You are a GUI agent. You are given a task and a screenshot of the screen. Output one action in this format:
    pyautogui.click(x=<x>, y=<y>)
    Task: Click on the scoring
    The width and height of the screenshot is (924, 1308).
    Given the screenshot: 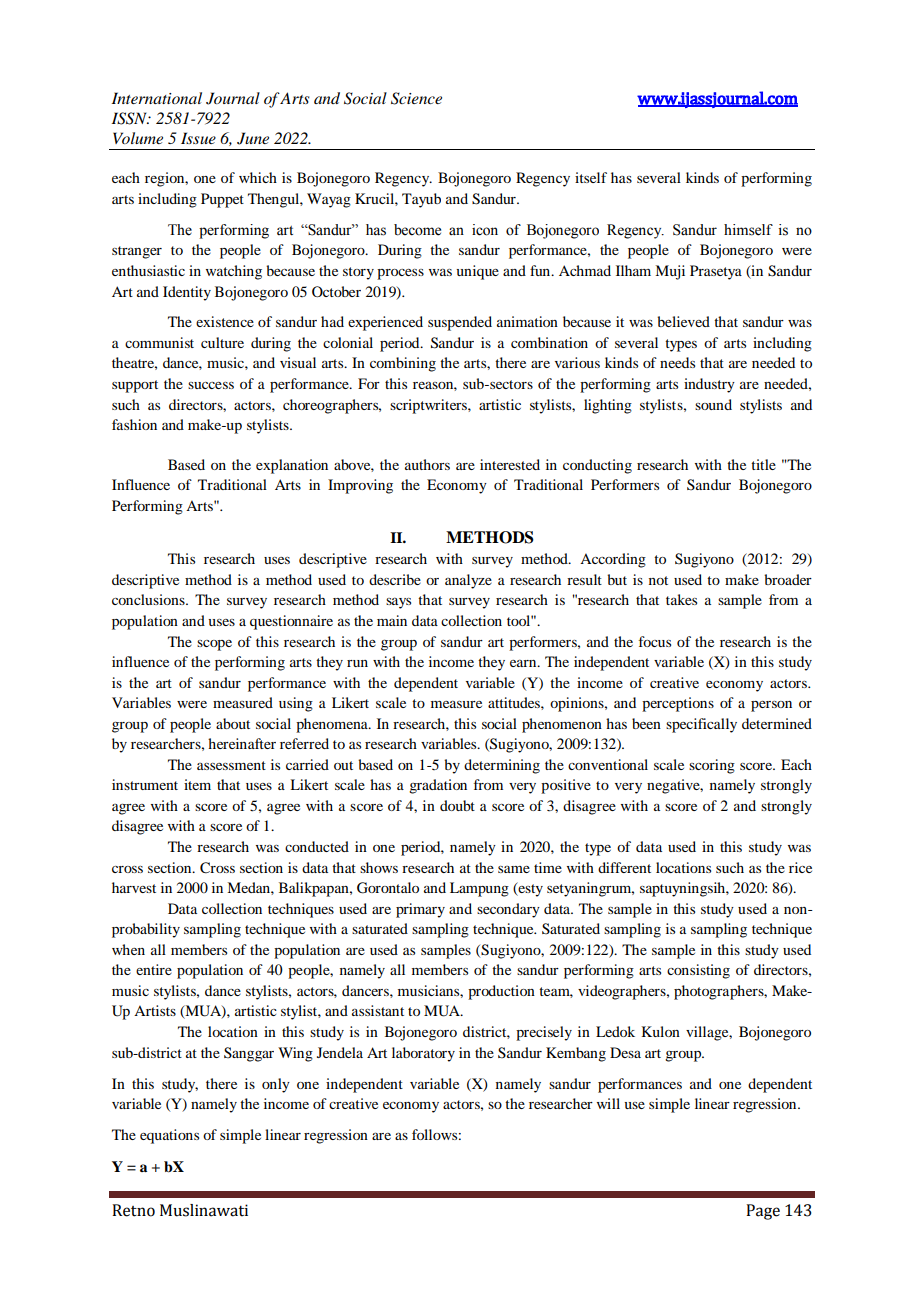 What is the action you would take?
    pyautogui.click(x=712, y=766)
